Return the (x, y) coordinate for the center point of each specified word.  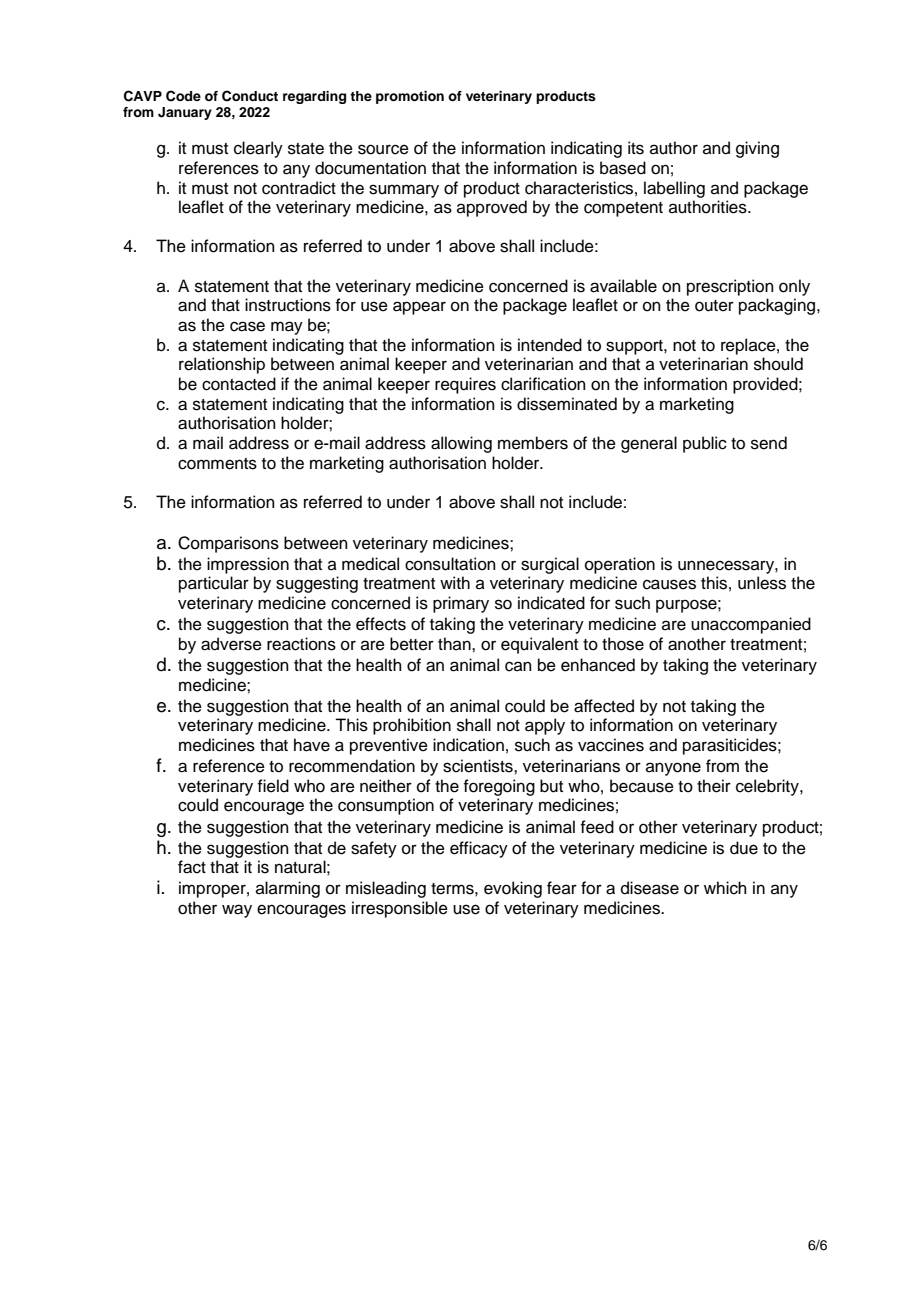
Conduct (250, 96)
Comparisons (228, 544)
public (705, 444)
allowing (461, 444)
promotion (410, 97)
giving (757, 149)
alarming (288, 889)
